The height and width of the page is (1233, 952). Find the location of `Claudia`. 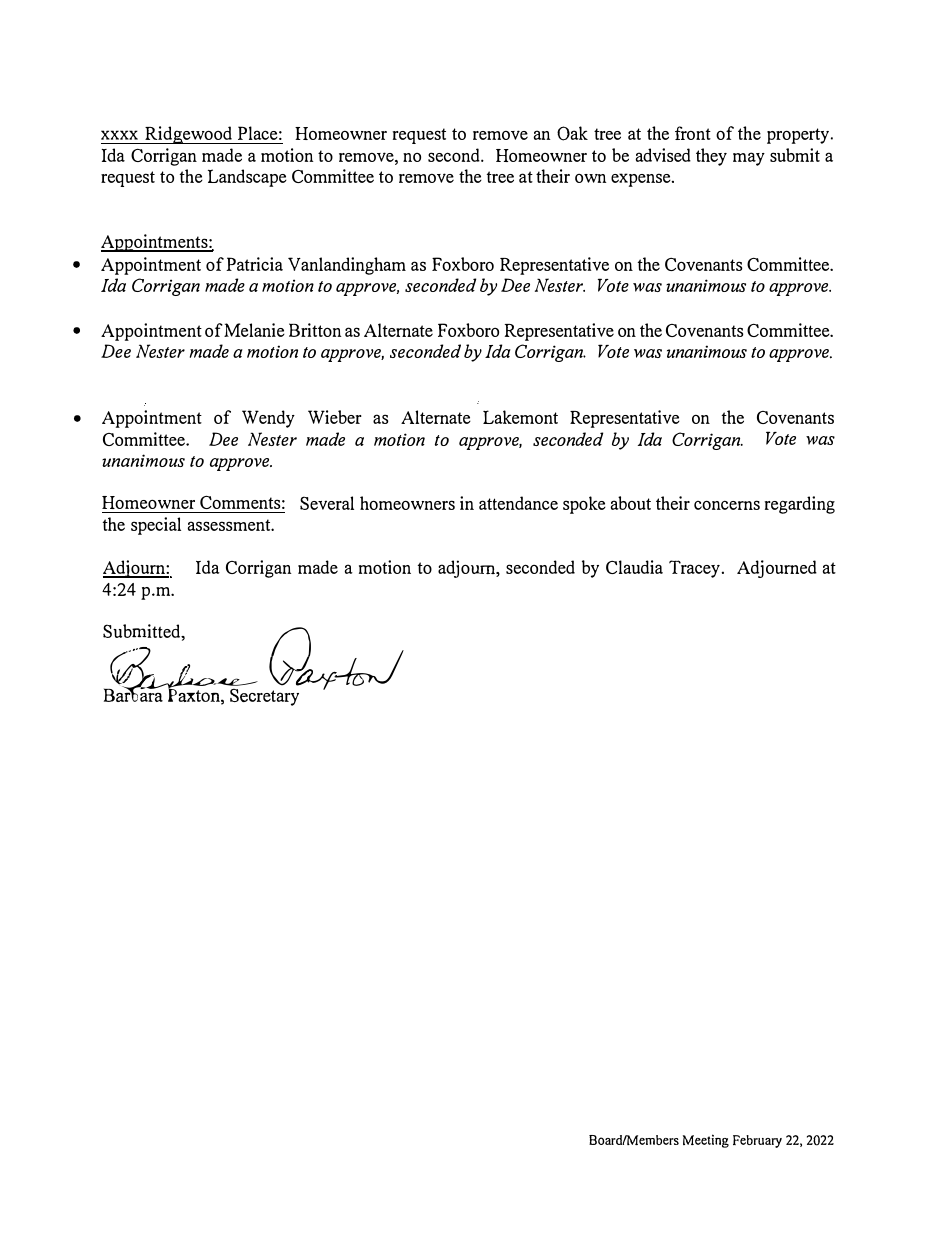

Claudia is located at coordinates (634, 567).
